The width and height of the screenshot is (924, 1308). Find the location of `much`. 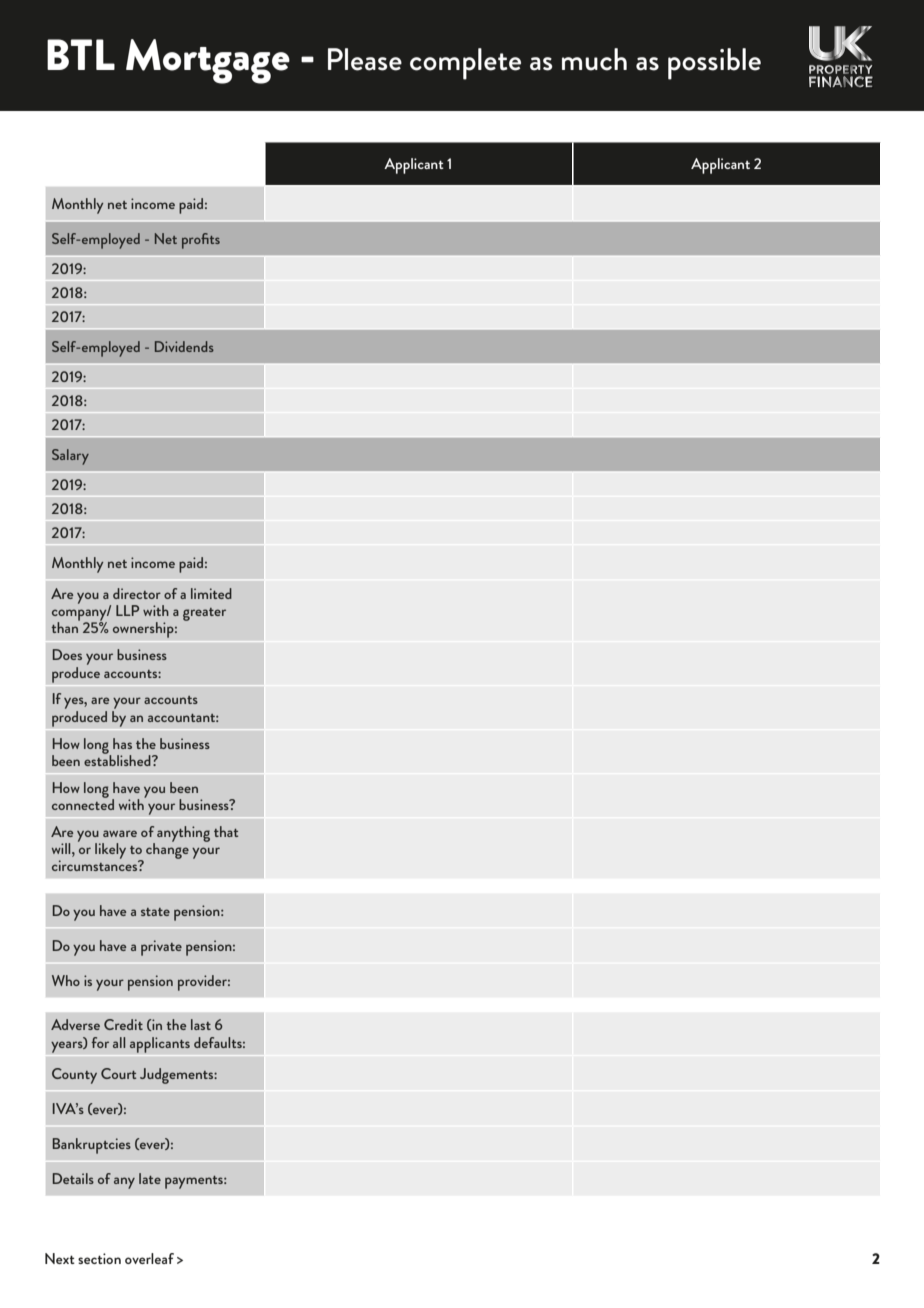

much is located at coordinates (594, 59).
